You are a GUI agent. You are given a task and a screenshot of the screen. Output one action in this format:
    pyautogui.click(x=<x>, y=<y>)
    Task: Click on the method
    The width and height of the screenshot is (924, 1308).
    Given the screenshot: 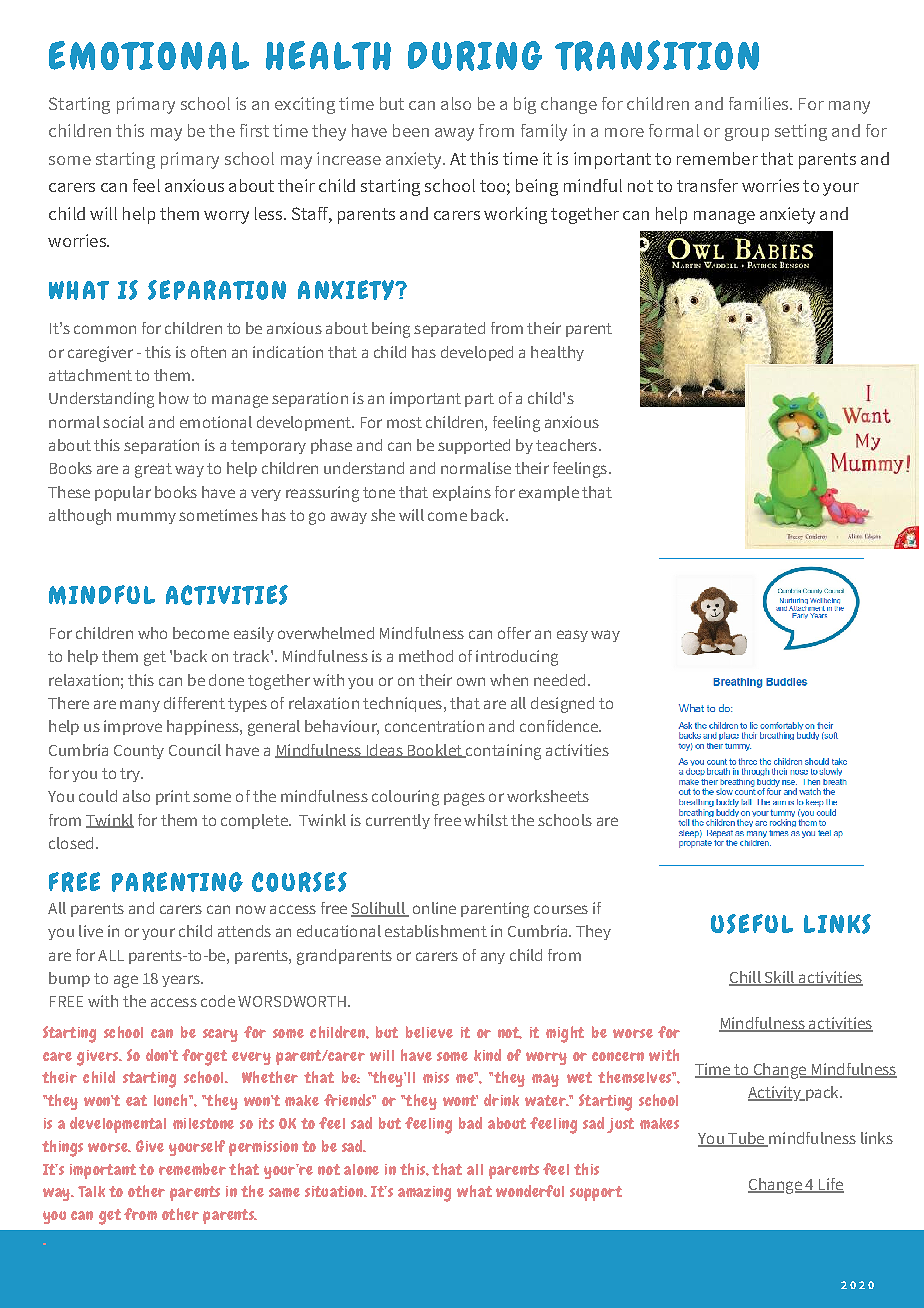 What is the action you would take?
    pyautogui.click(x=426, y=656)
